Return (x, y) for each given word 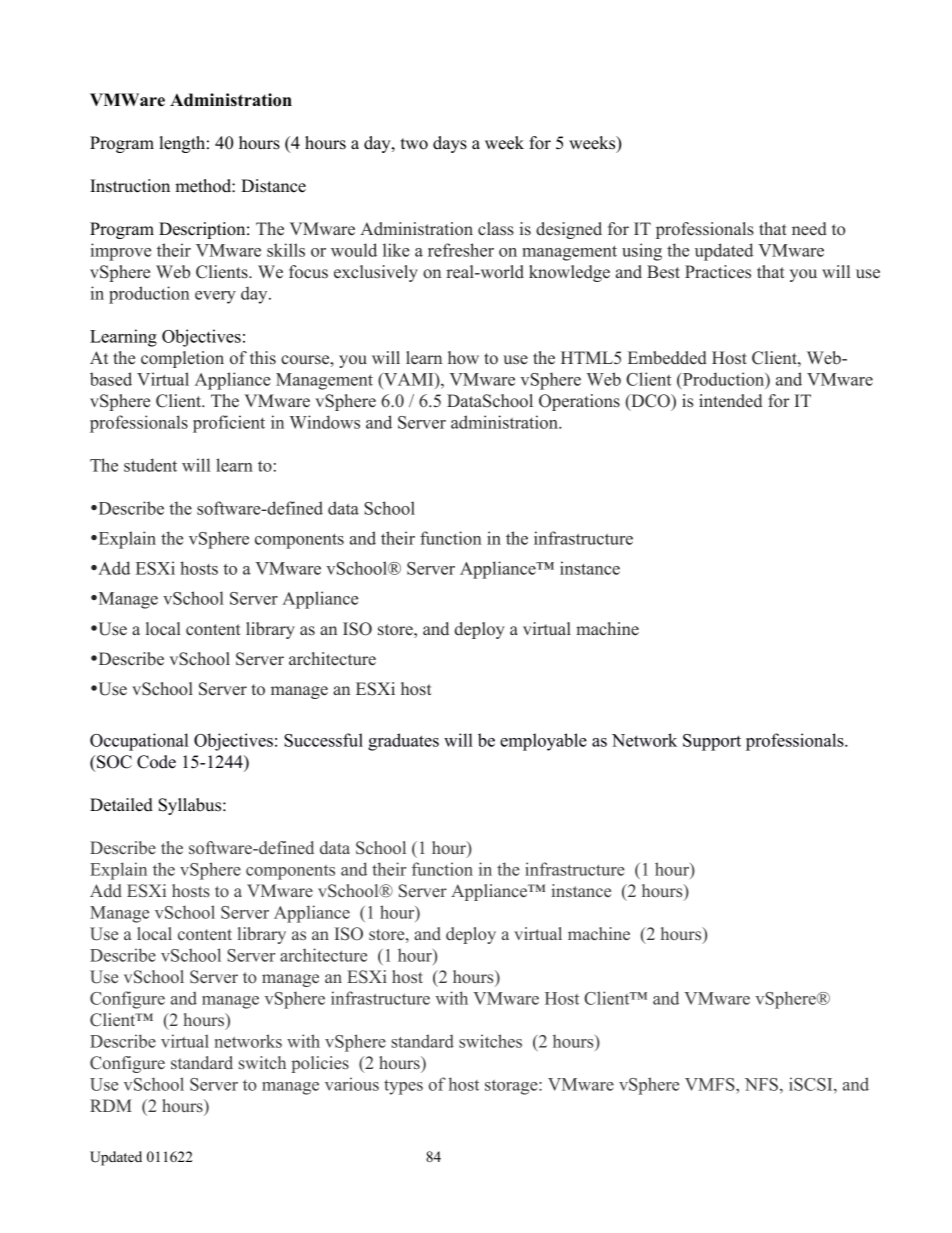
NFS (761, 1084)
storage (512, 1087)
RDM (111, 1105)
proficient (229, 424)
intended (730, 401)
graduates (403, 742)
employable (543, 742)
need (809, 229)
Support (712, 742)
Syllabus (191, 806)
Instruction (130, 186)
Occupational (139, 742)
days (450, 144)
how (463, 358)
